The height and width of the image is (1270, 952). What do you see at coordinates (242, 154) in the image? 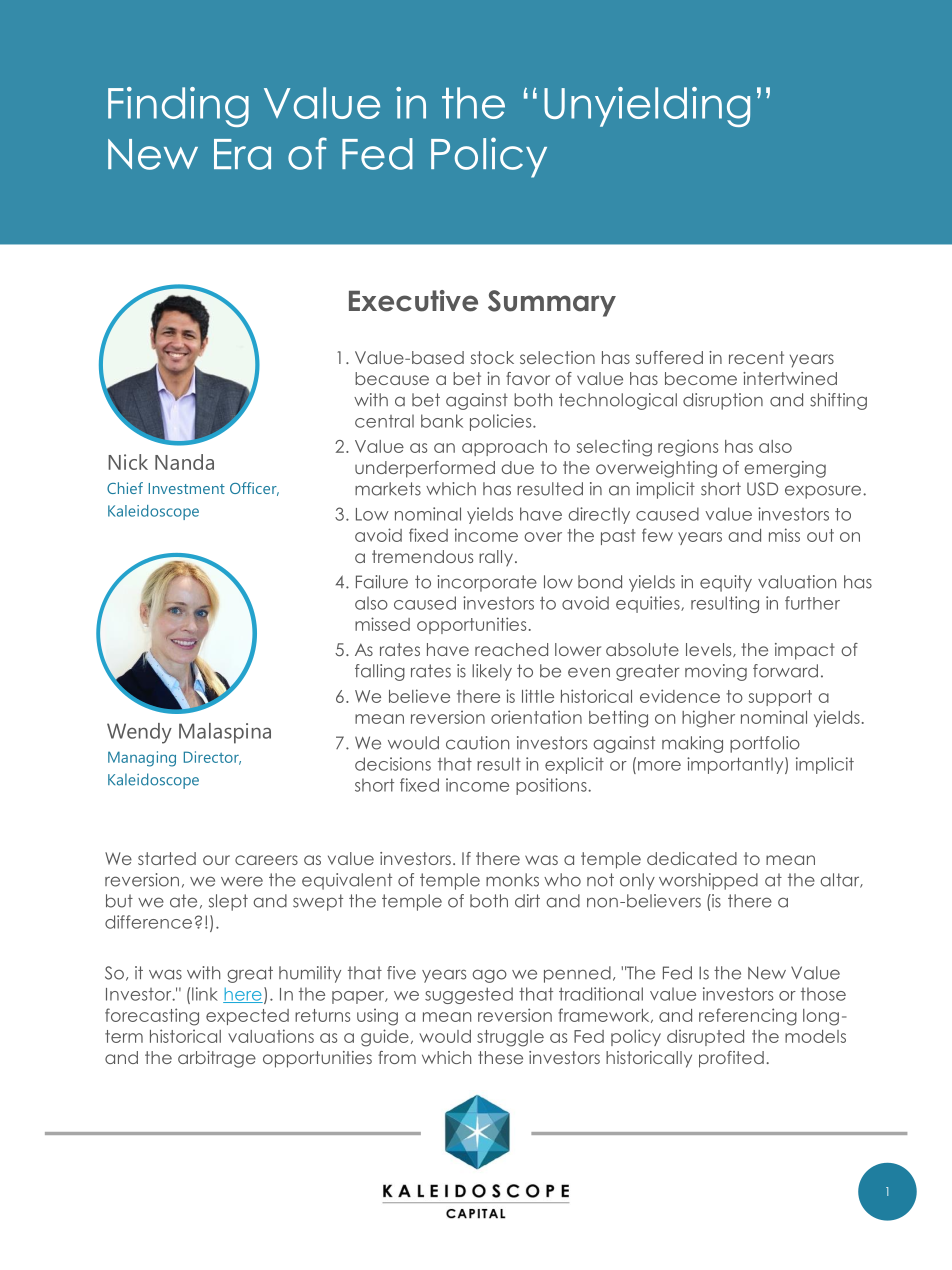
I see `Era` at bounding box center [242, 154].
